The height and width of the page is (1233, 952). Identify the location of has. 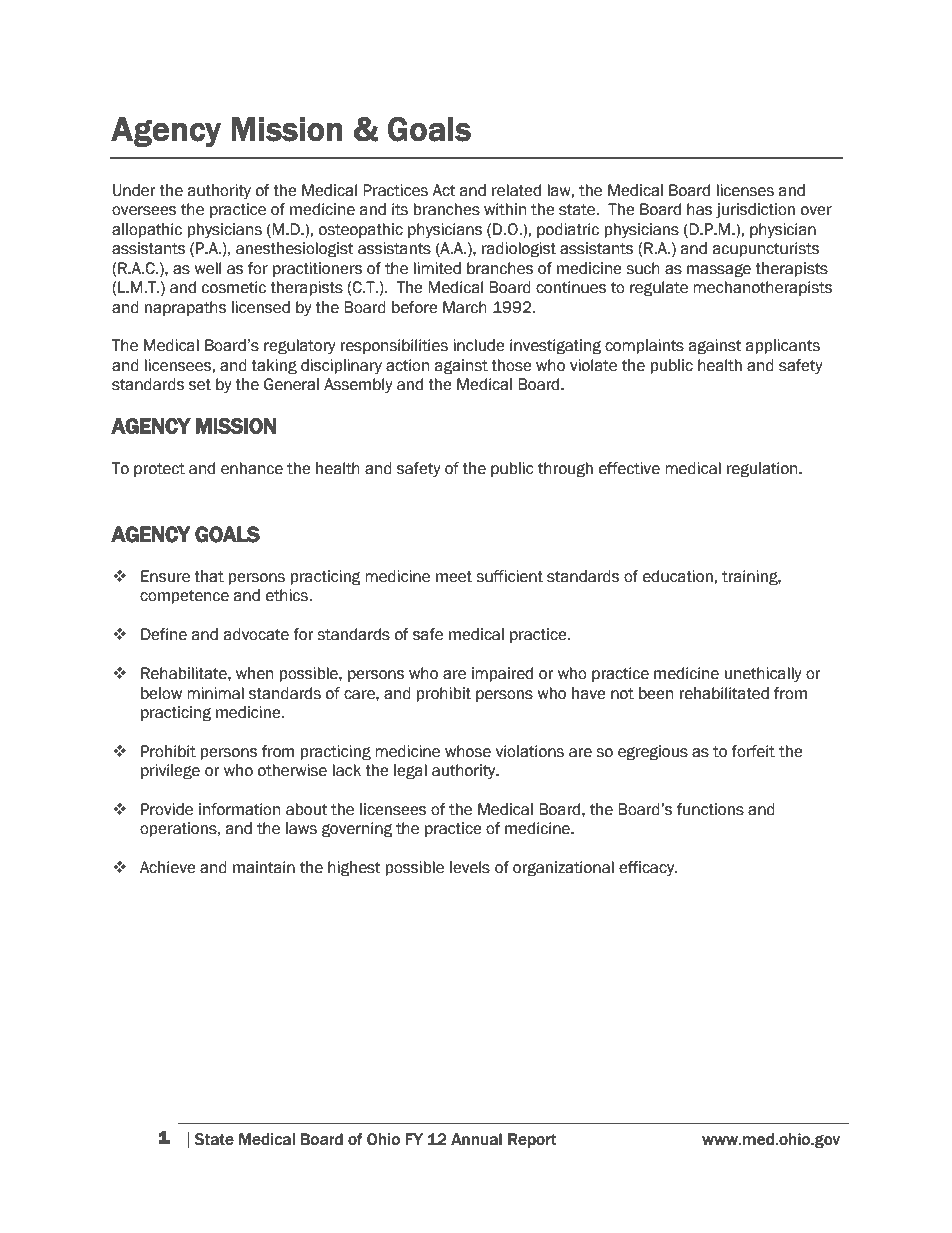
(699, 209).
